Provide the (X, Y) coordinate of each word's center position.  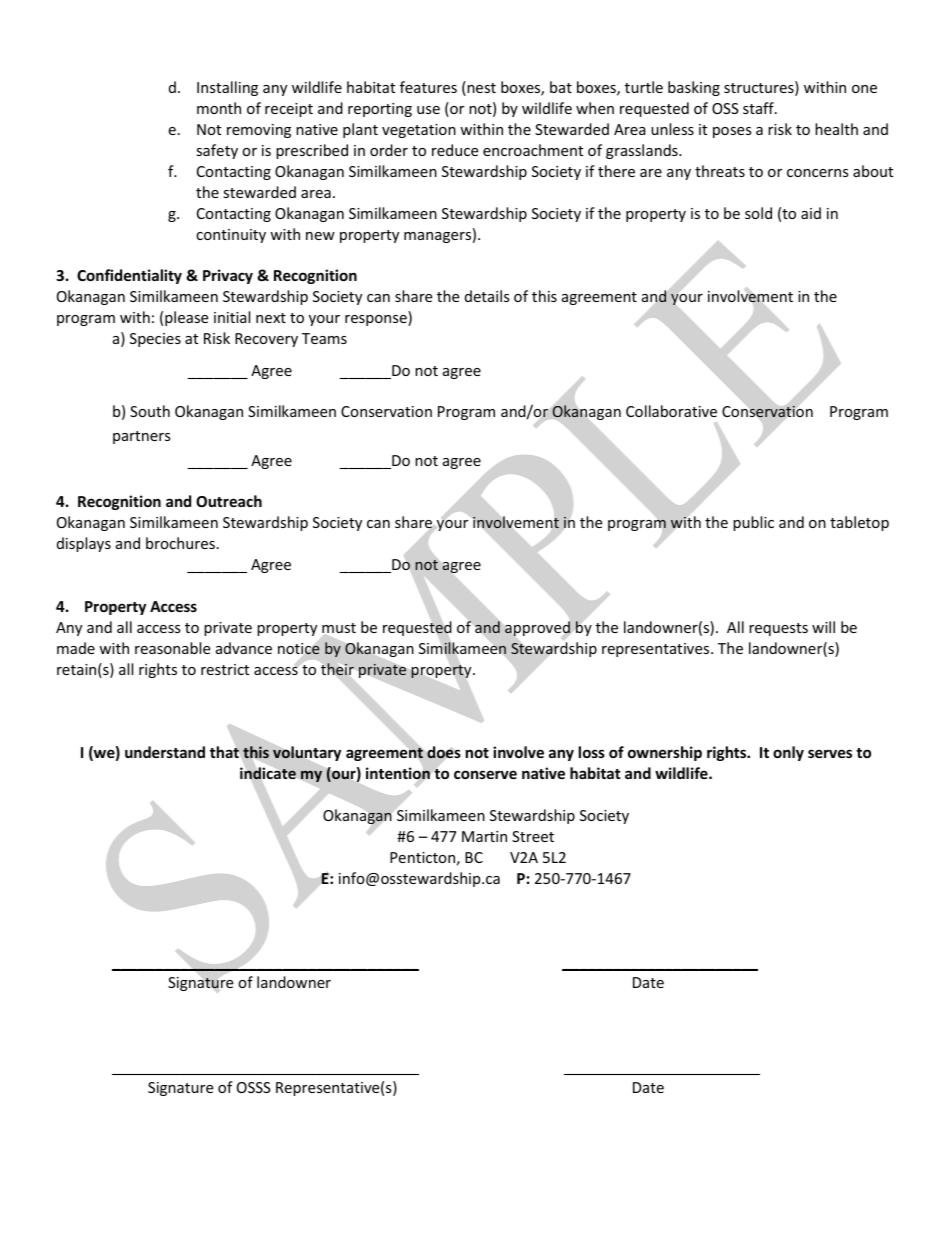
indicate (268, 773)
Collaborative (671, 411)
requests (778, 629)
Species (155, 340)
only (788, 753)
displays (84, 544)
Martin (484, 836)
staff (759, 108)
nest (480, 88)
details (487, 296)
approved (537, 629)
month (219, 108)
